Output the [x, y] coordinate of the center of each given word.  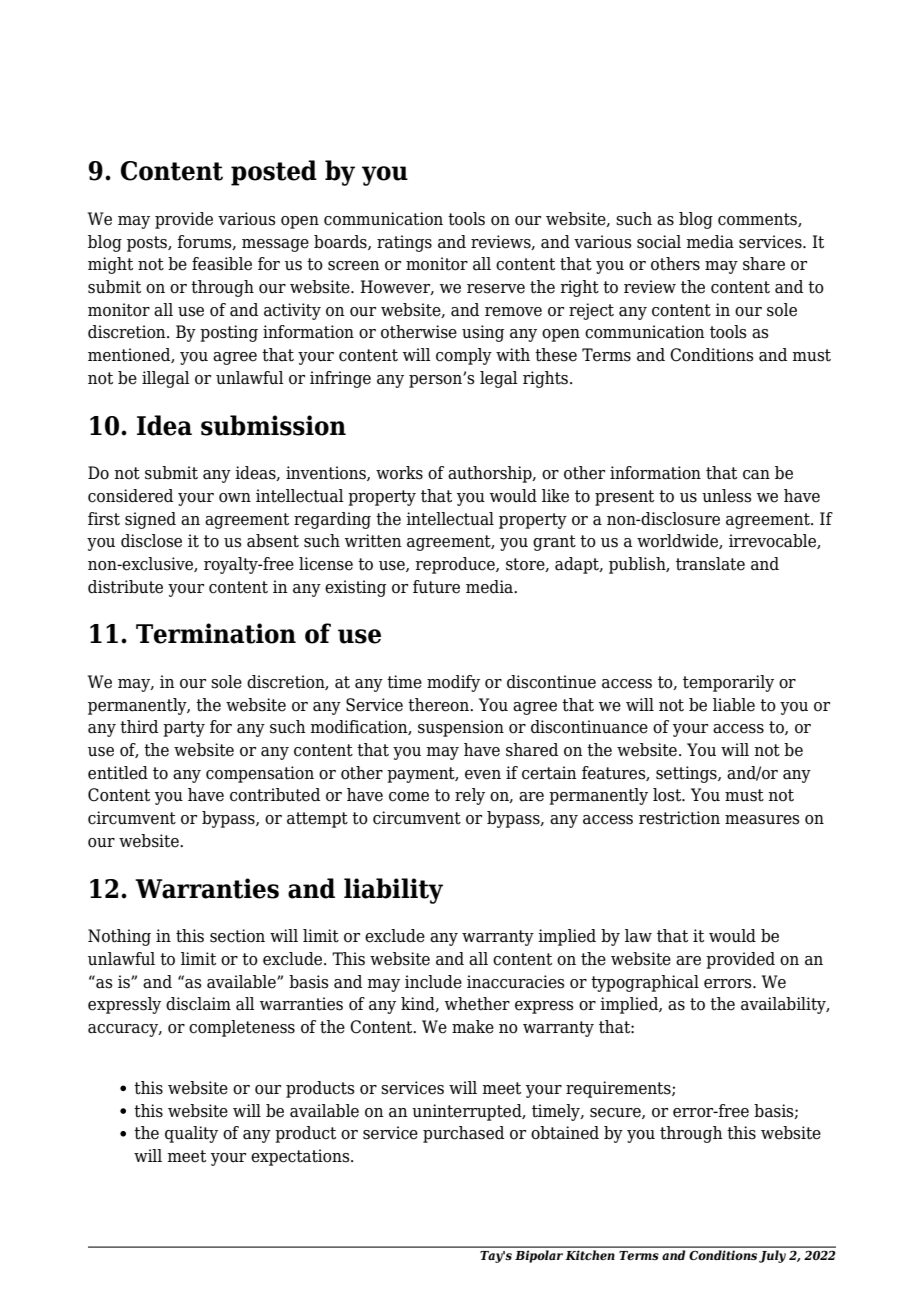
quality [191, 1134]
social [659, 242]
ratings [404, 243]
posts [148, 244]
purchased [463, 1134]
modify [453, 683]
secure [616, 1113]
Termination [216, 633]
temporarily [728, 683]
